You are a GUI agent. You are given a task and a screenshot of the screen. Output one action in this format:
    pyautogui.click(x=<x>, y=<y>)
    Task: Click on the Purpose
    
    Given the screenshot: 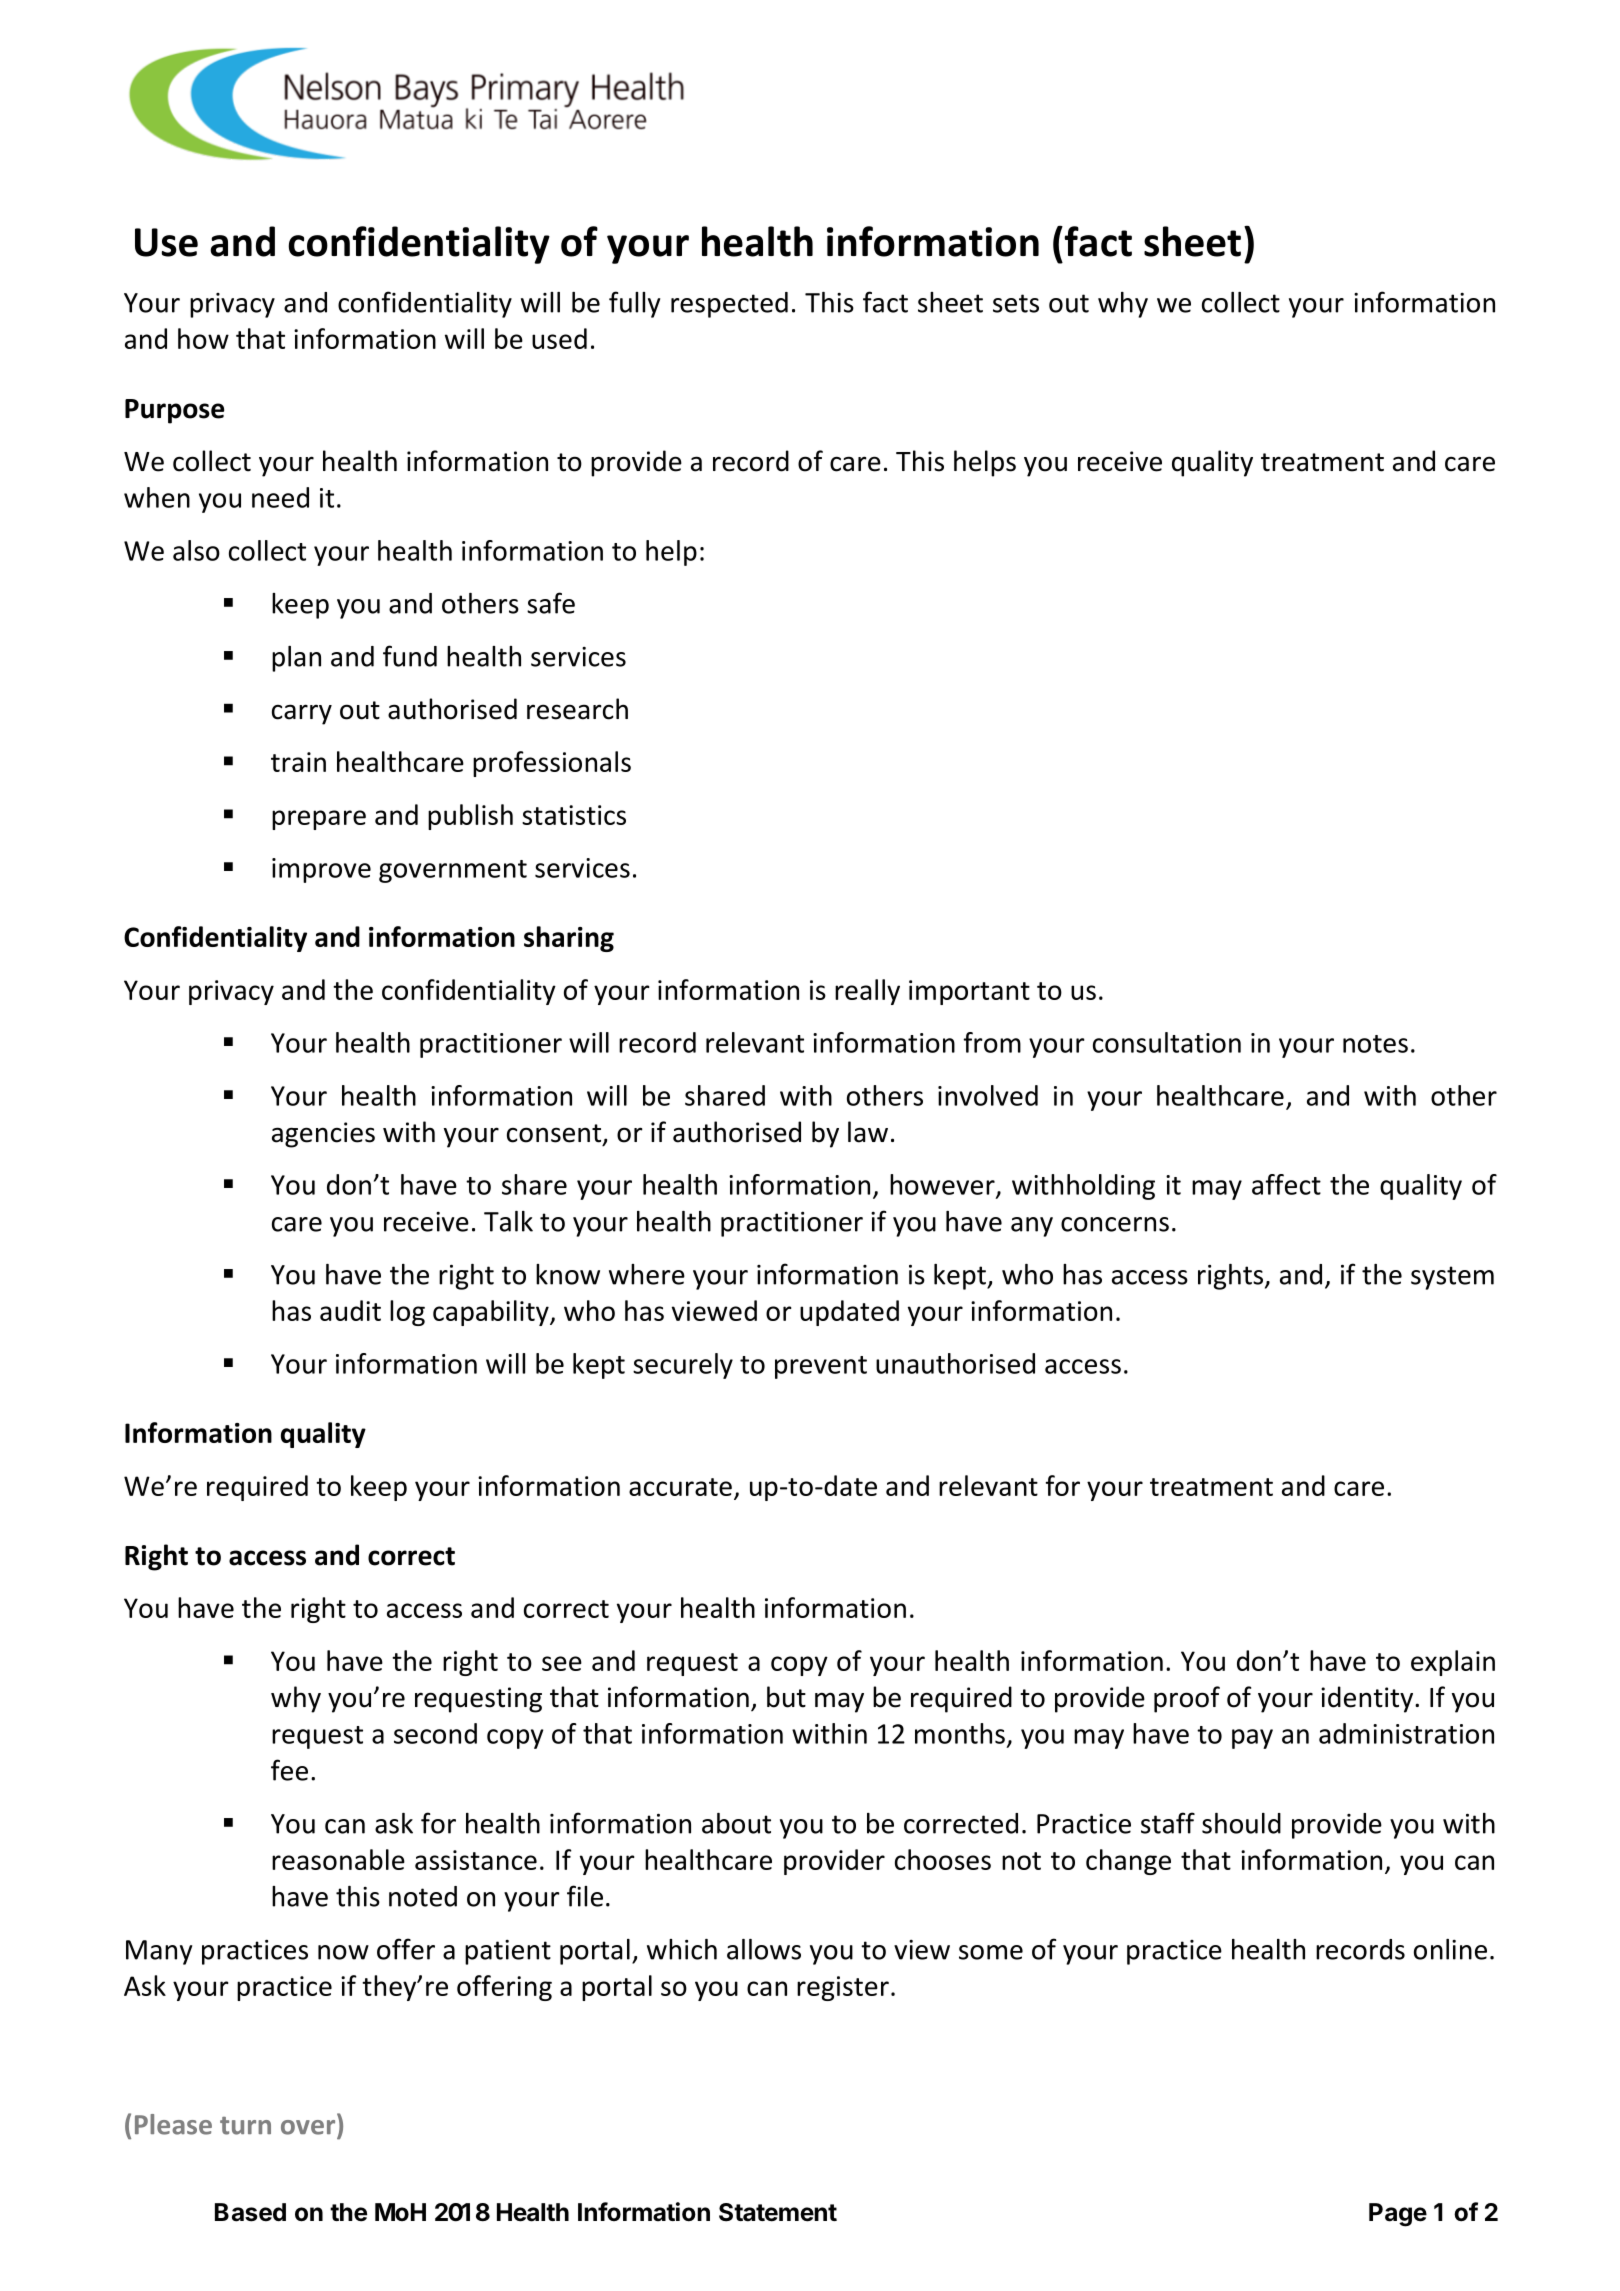 What is the action you would take?
    pyautogui.click(x=174, y=411)
